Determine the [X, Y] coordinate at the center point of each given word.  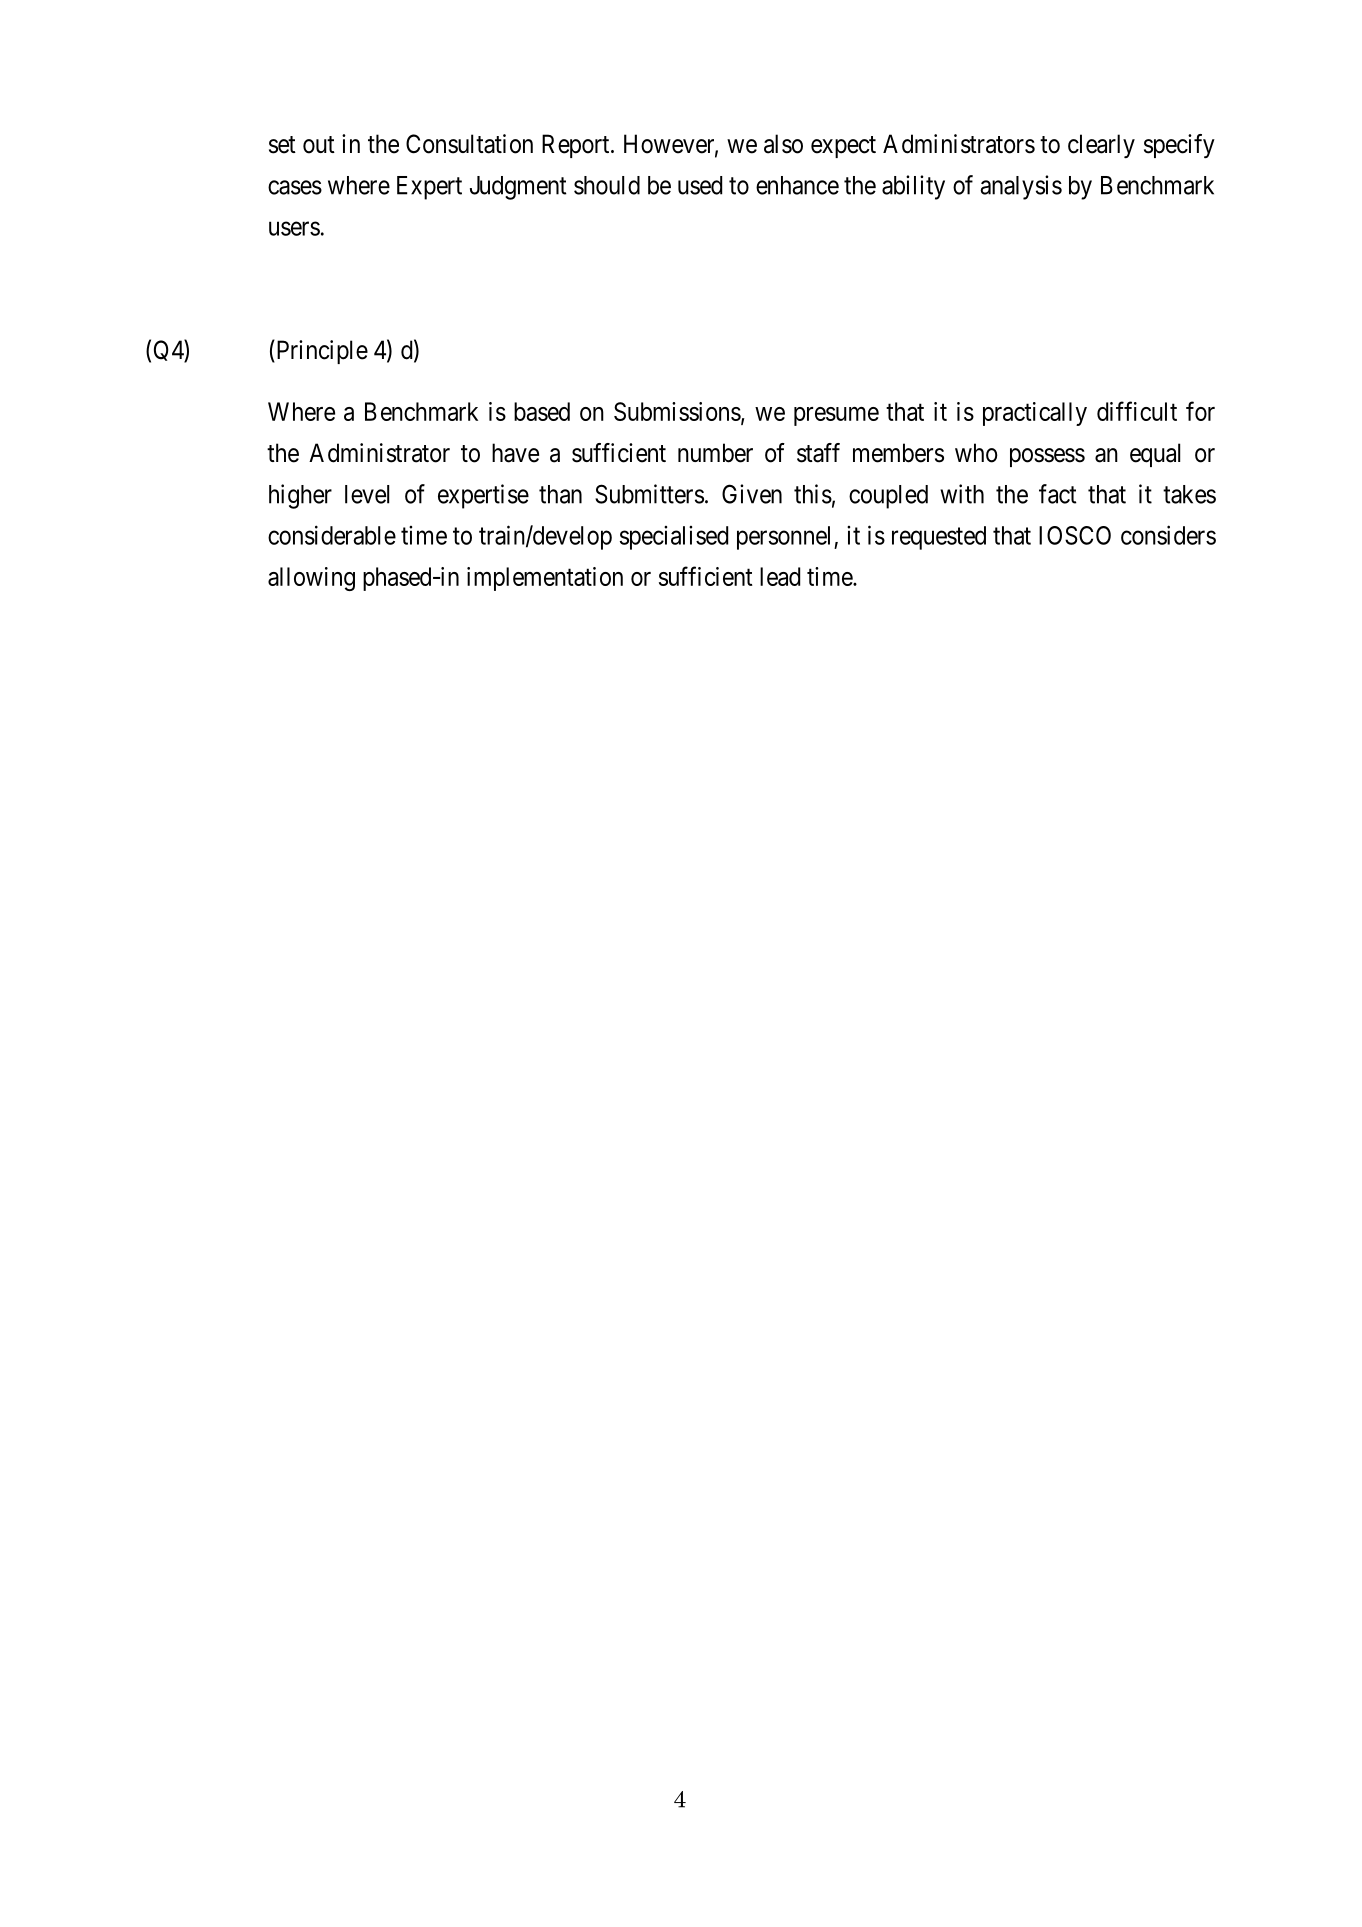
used [700, 185]
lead [780, 576]
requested [939, 538]
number [715, 453]
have [515, 453]
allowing [311, 579]
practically [1035, 414]
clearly [1101, 146]
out [319, 145]
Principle [321, 351]
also [783, 144]
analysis [1021, 187]
